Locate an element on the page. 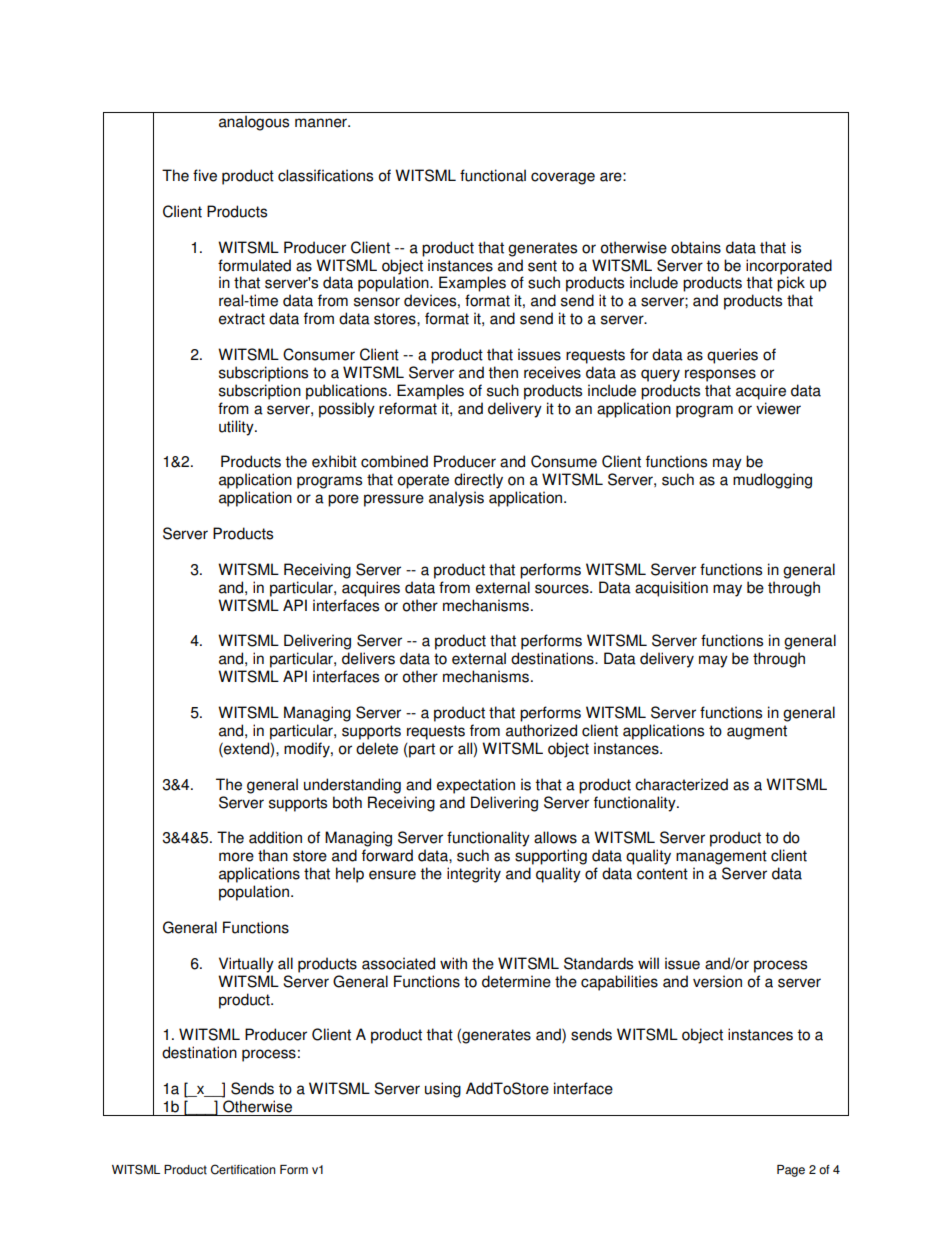 The height and width of the document is (1233, 952). addition is located at coordinates (275, 837).
